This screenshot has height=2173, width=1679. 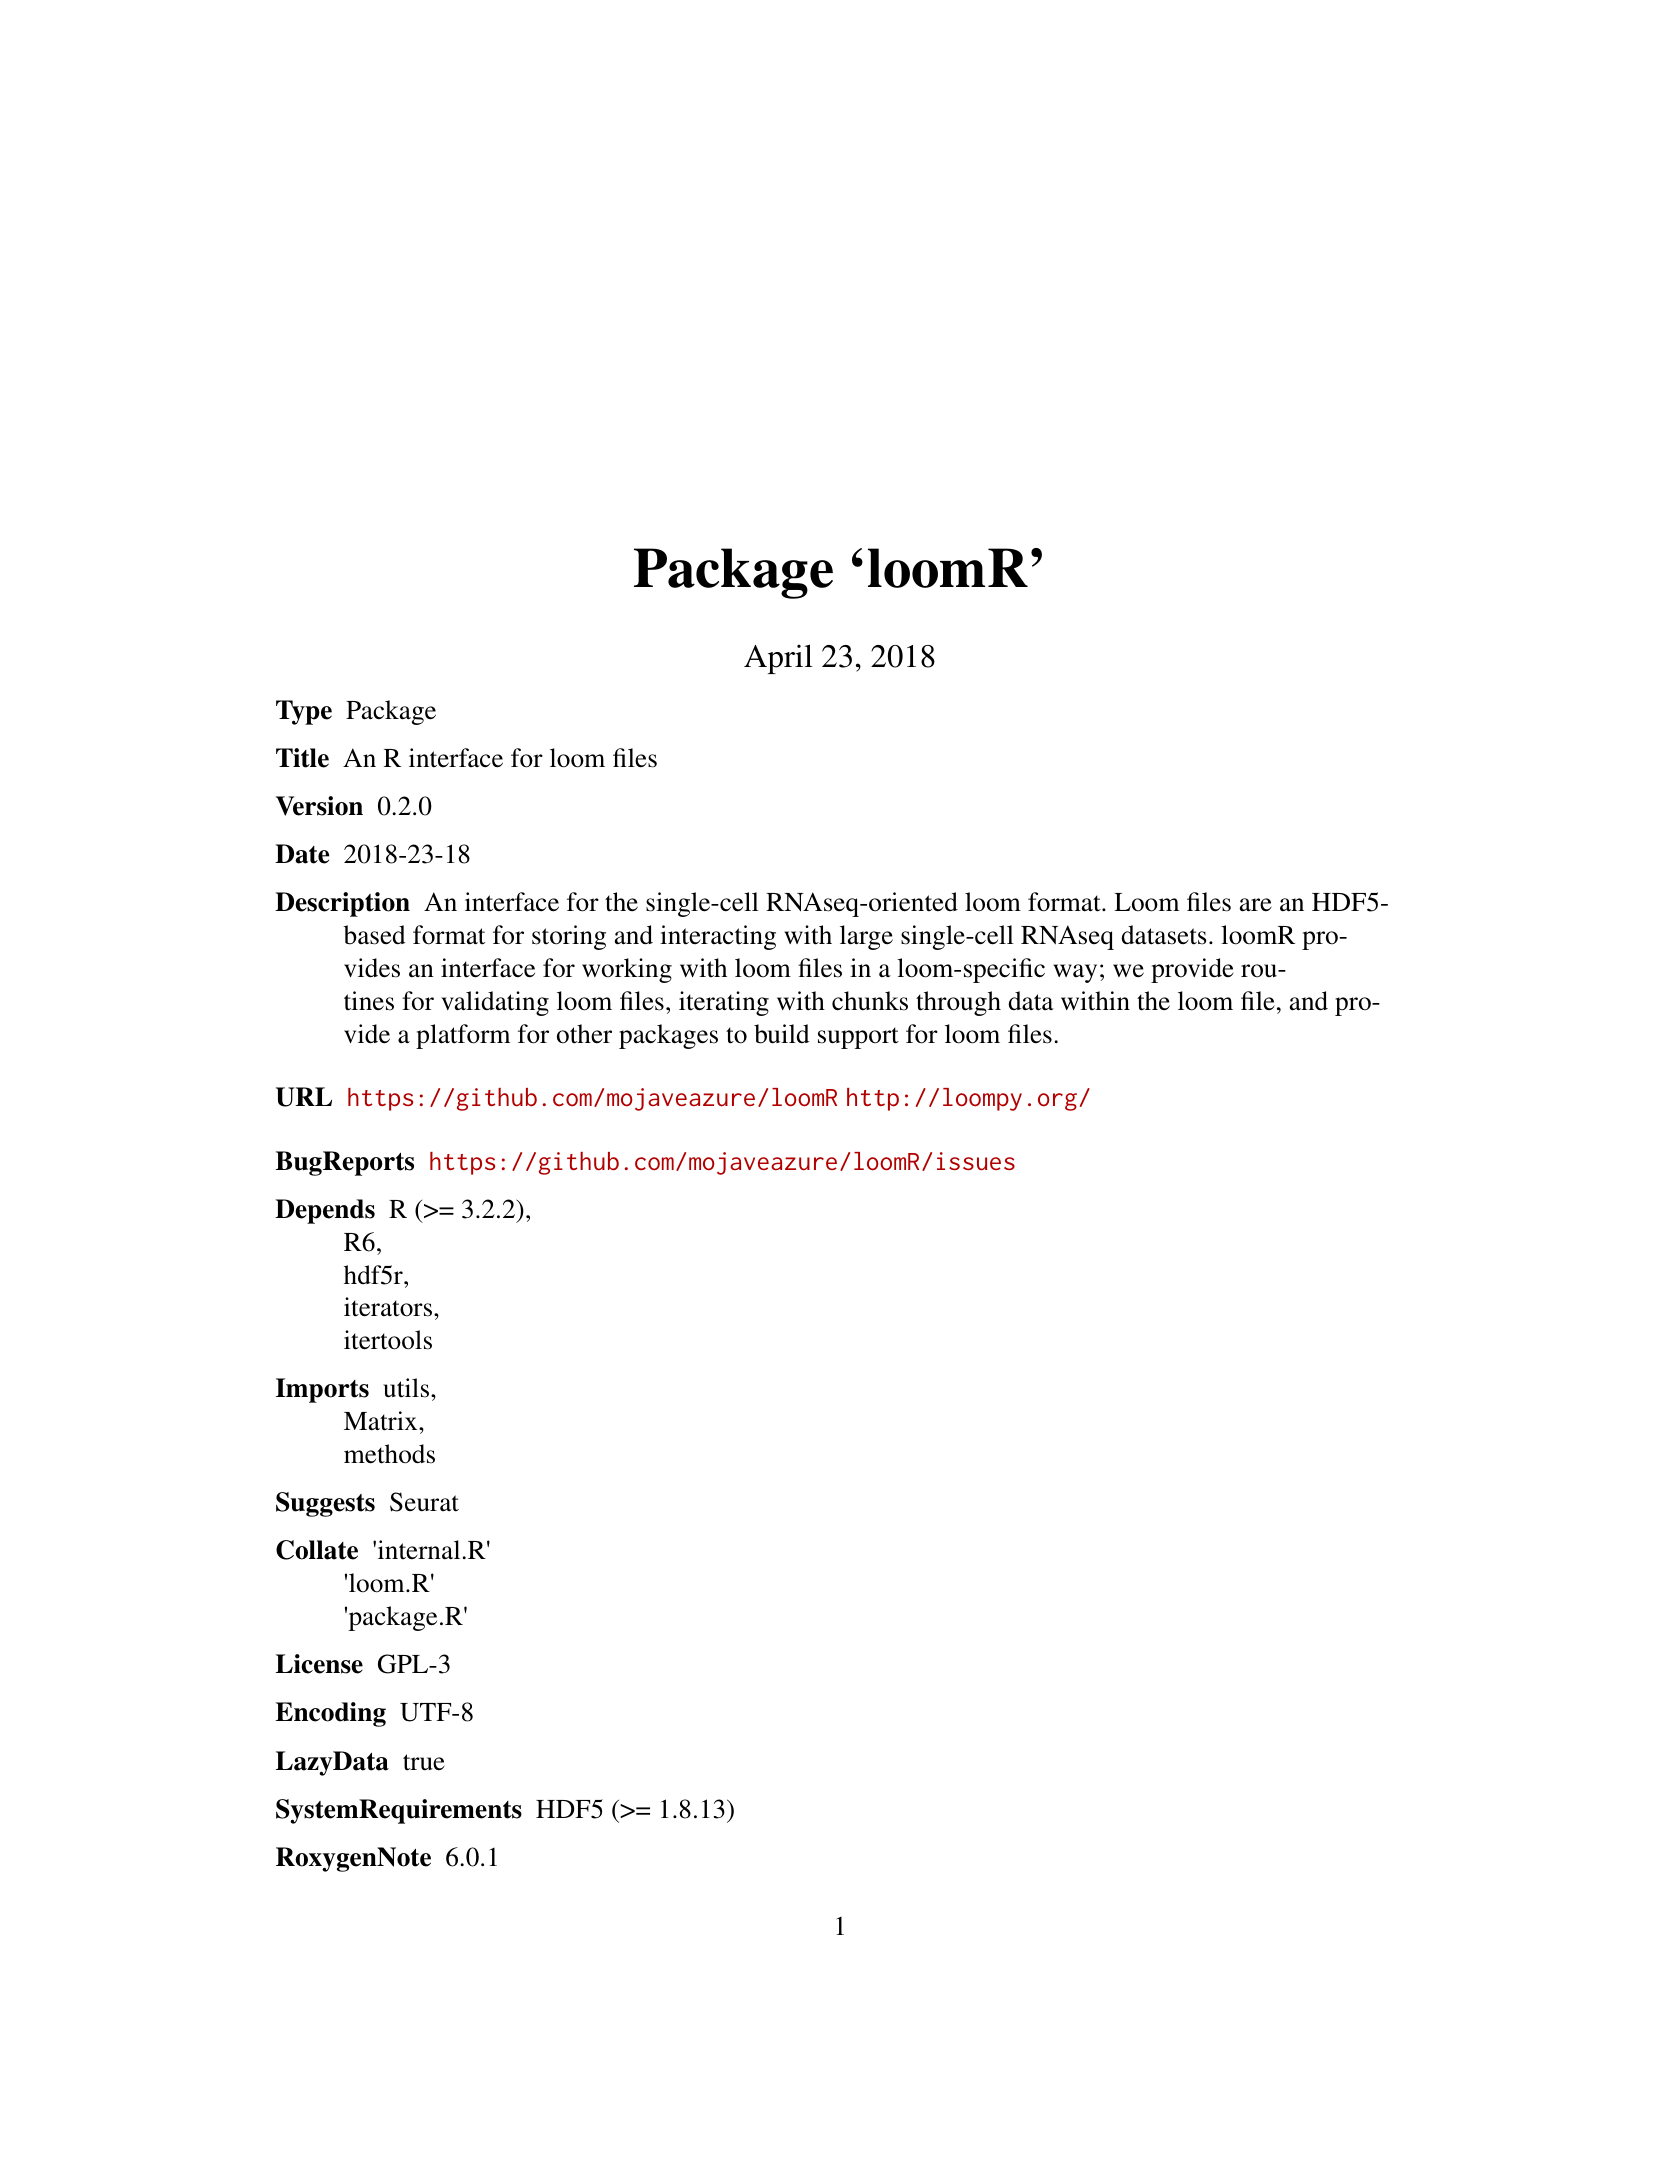 What do you see at coordinates (958, 1003) in the screenshot?
I see `through` at bounding box center [958, 1003].
